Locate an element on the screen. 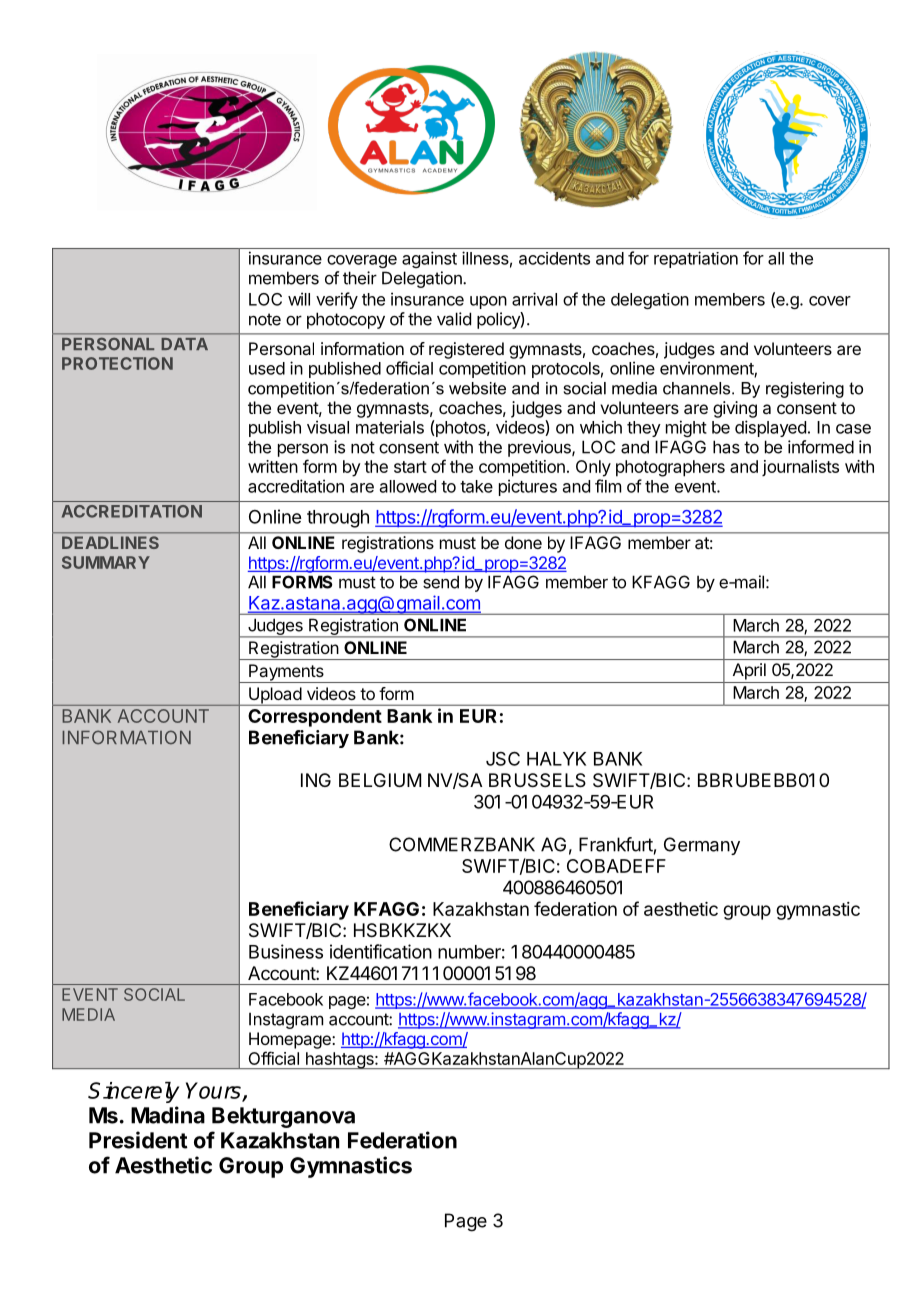 The height and width of the screenshot is (1308, 924). identification is located at coordinates (381, 951).
